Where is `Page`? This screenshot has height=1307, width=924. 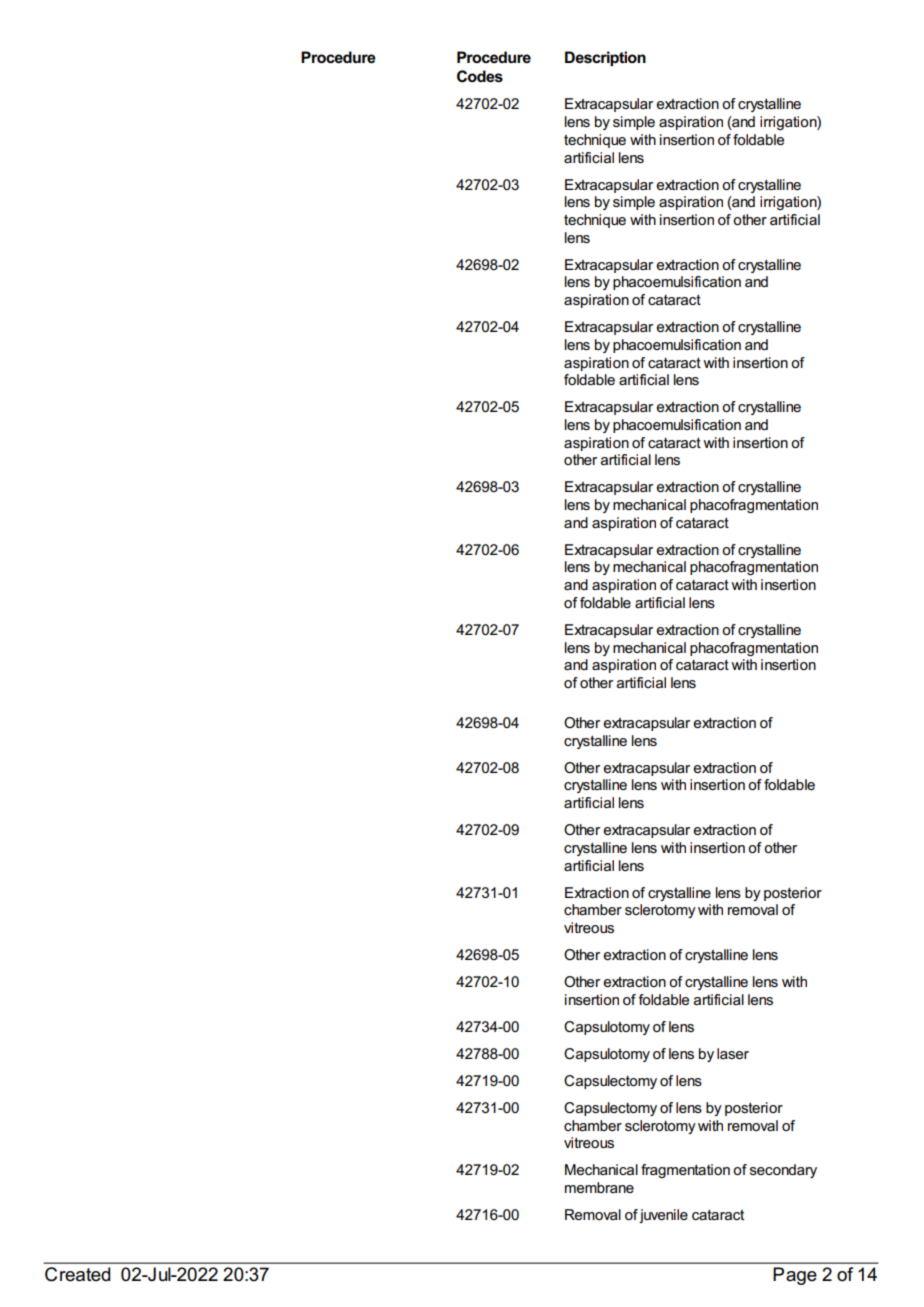 Page is located at coordinates (795, 1276).
